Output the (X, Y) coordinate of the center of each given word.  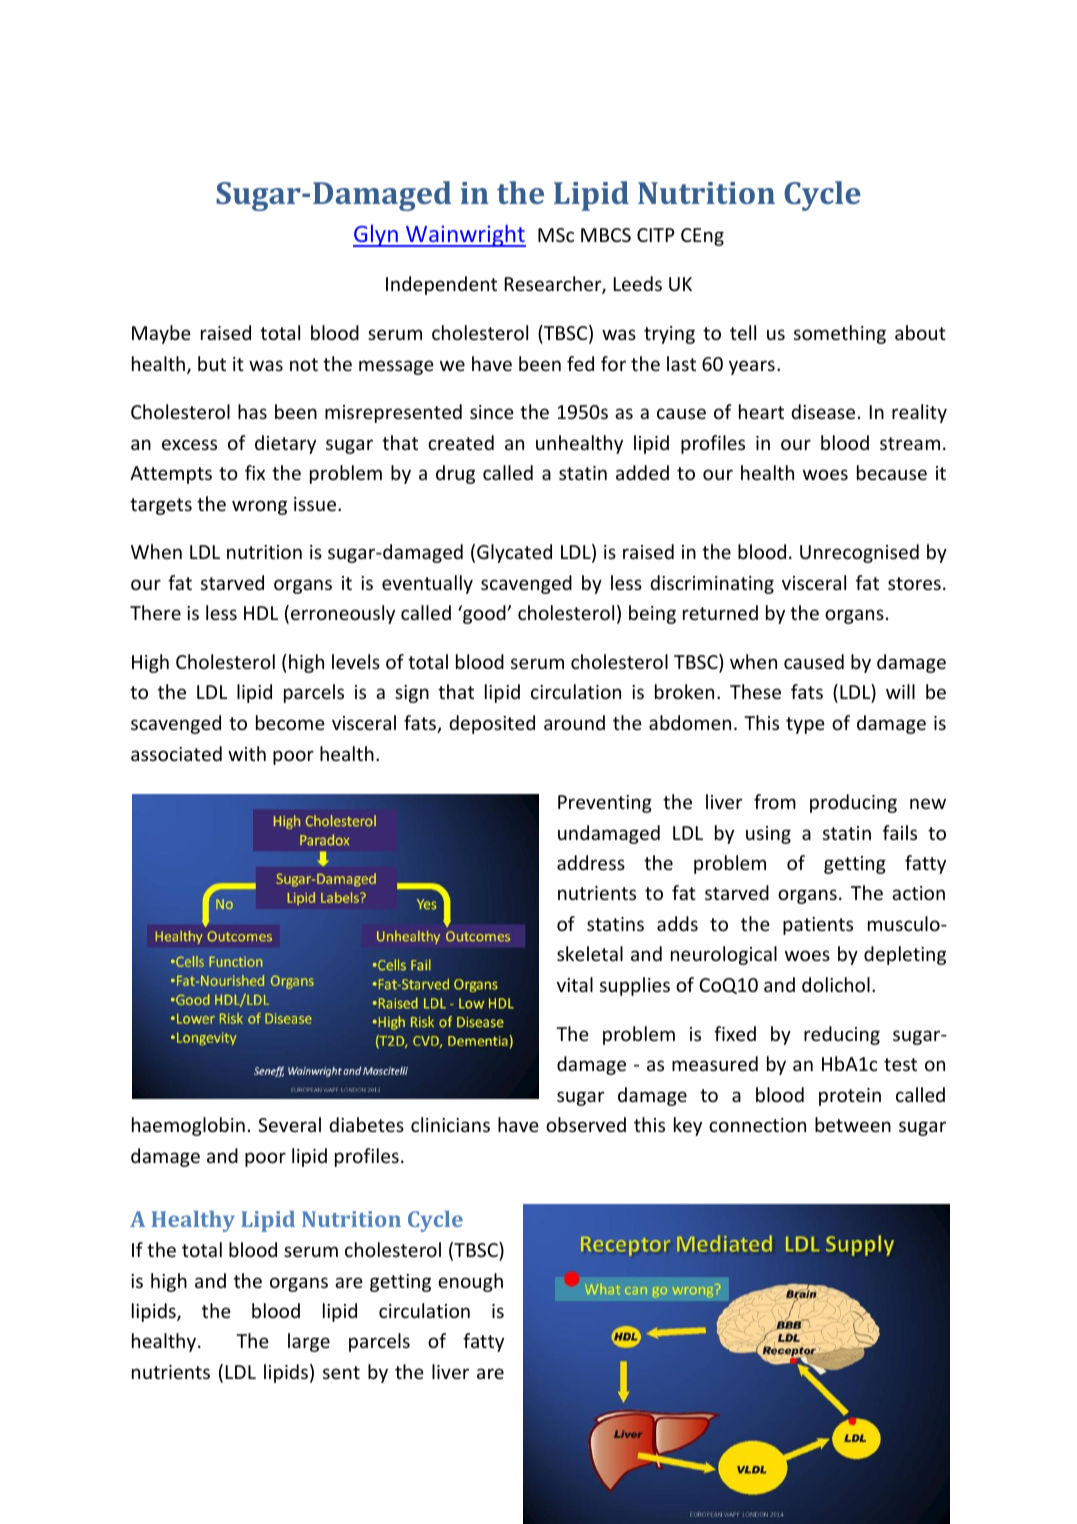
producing (853, 803)
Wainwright (465, 236)
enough (470, 1282)
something (840, 334)
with (247, 753)
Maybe (161, 334)
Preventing (605, 804)
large (309, 1342)
